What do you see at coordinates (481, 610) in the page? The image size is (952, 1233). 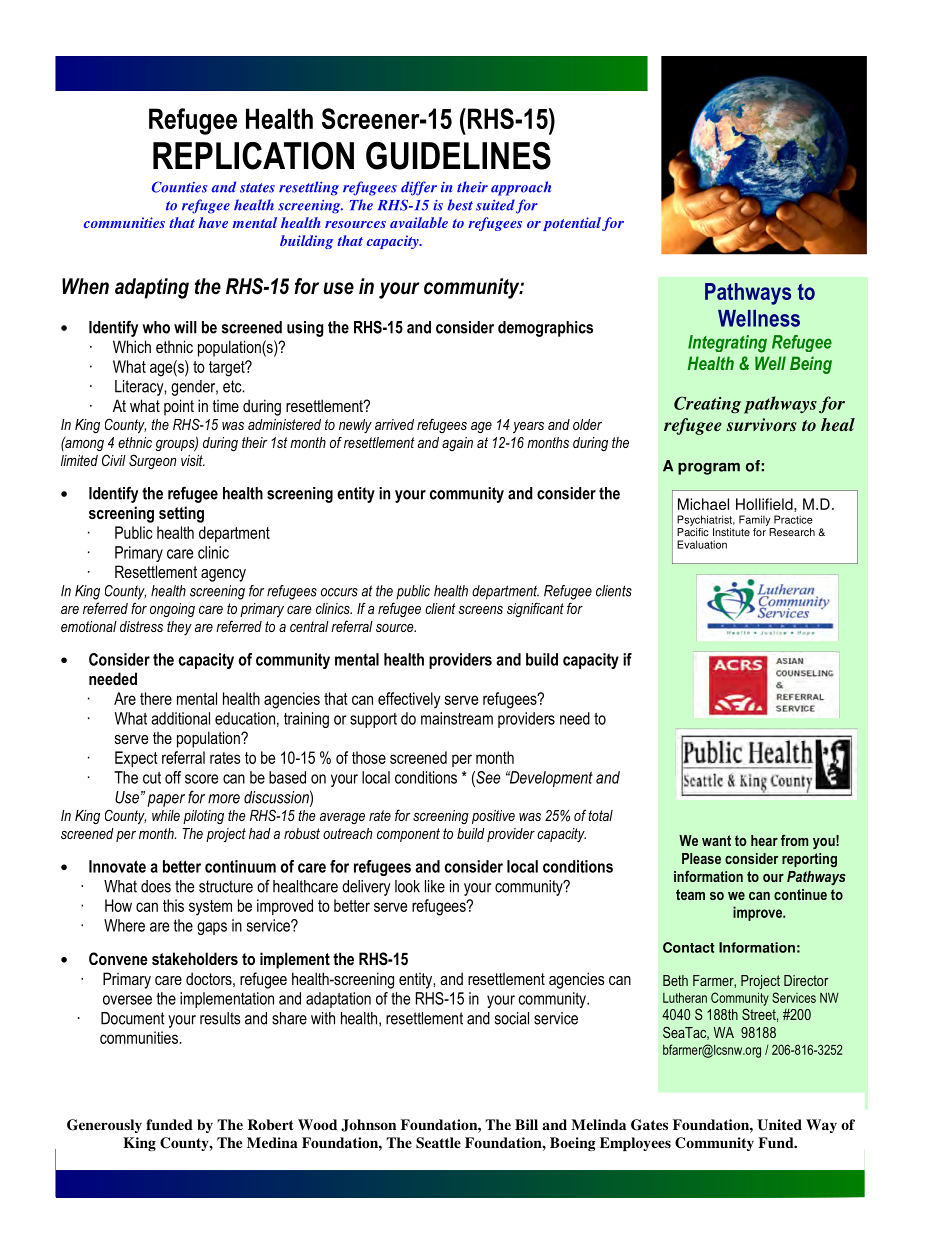 I see `screens` at bounding box center [481, 610].
